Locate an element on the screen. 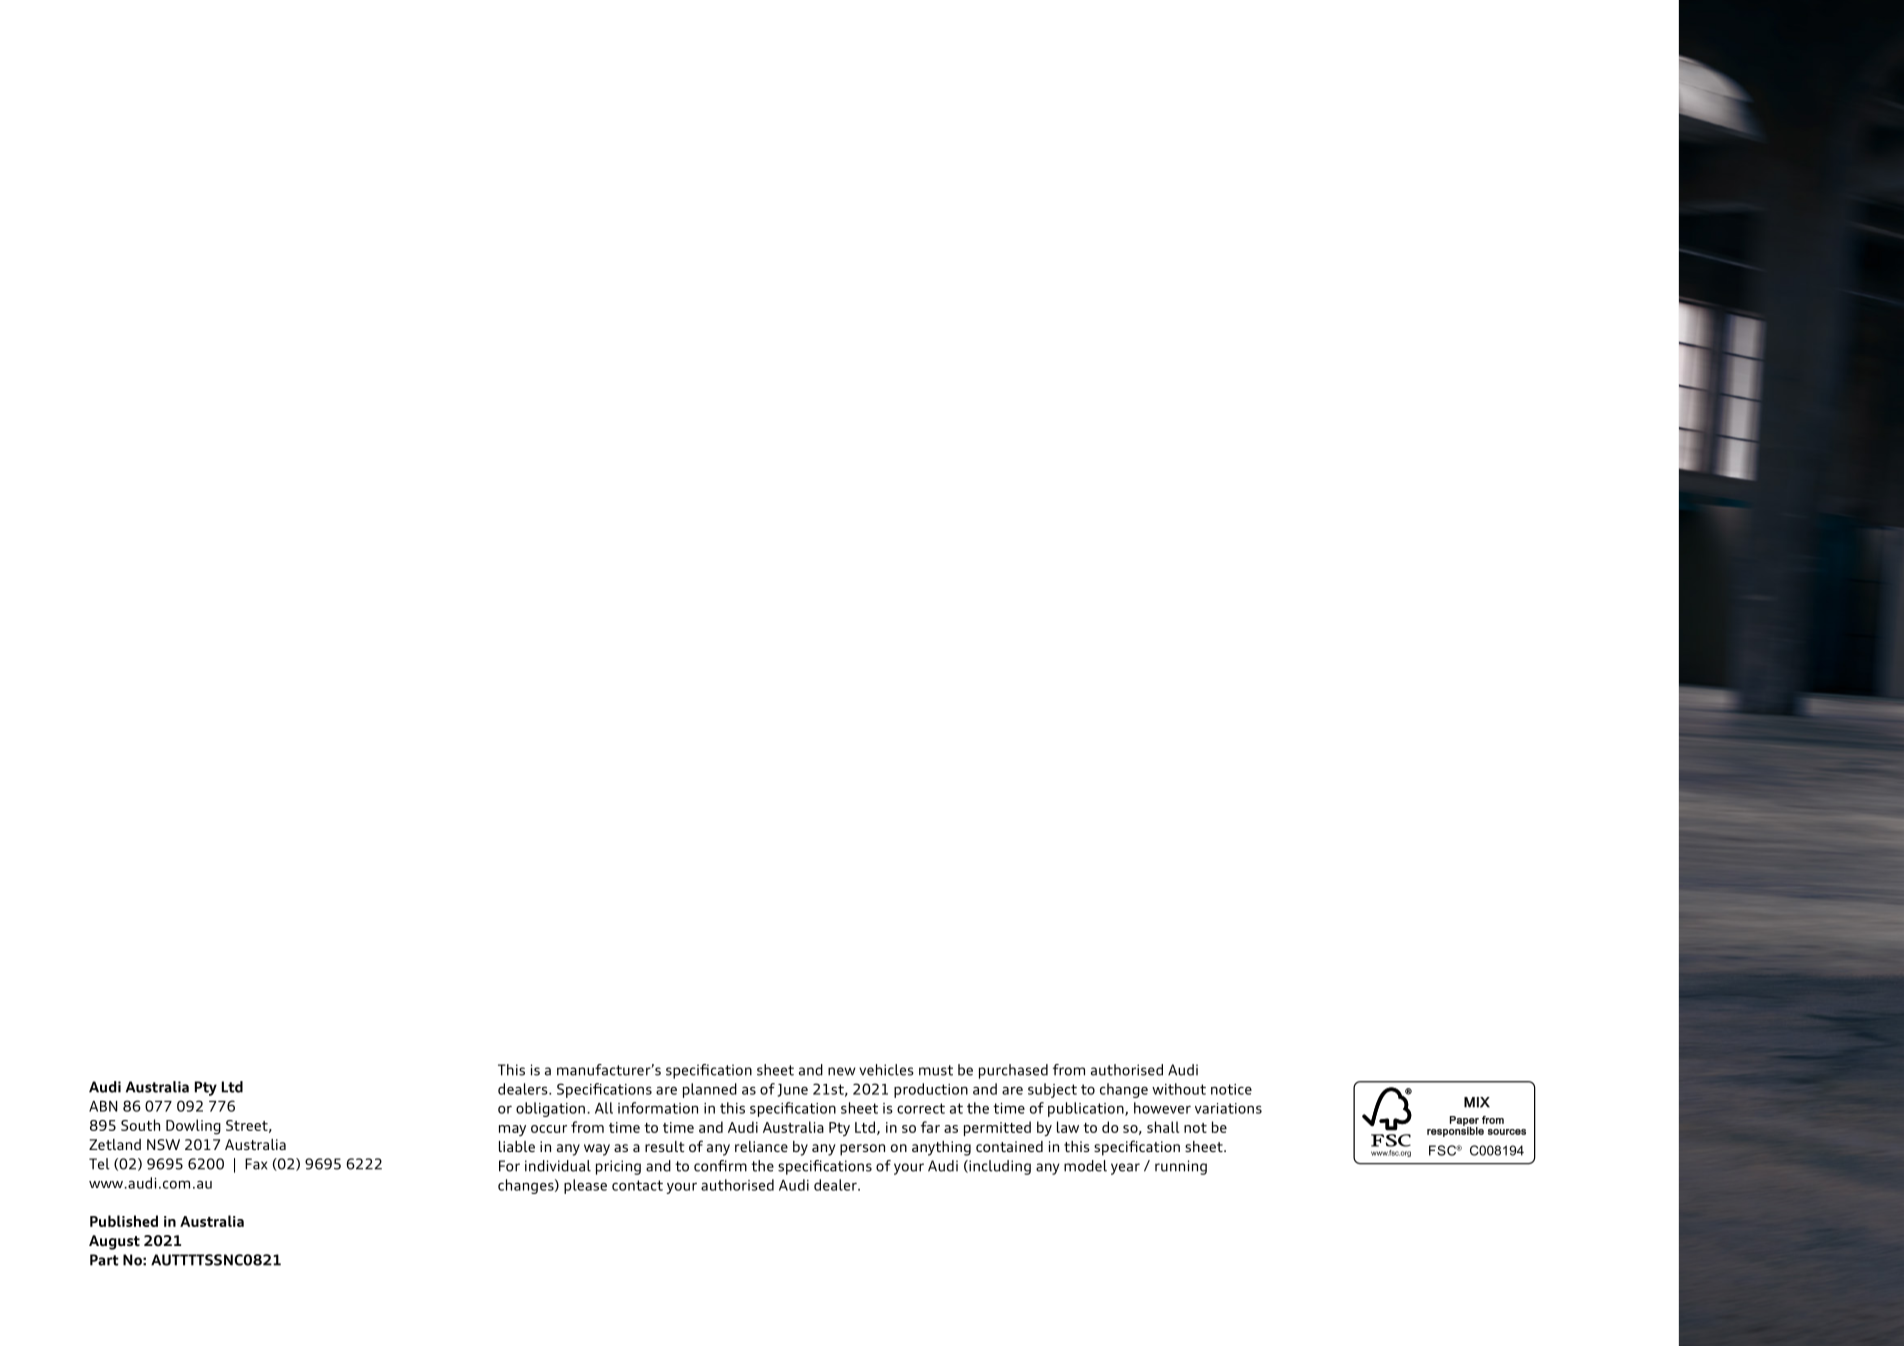  planned is located at coordinates (710, 1090).
